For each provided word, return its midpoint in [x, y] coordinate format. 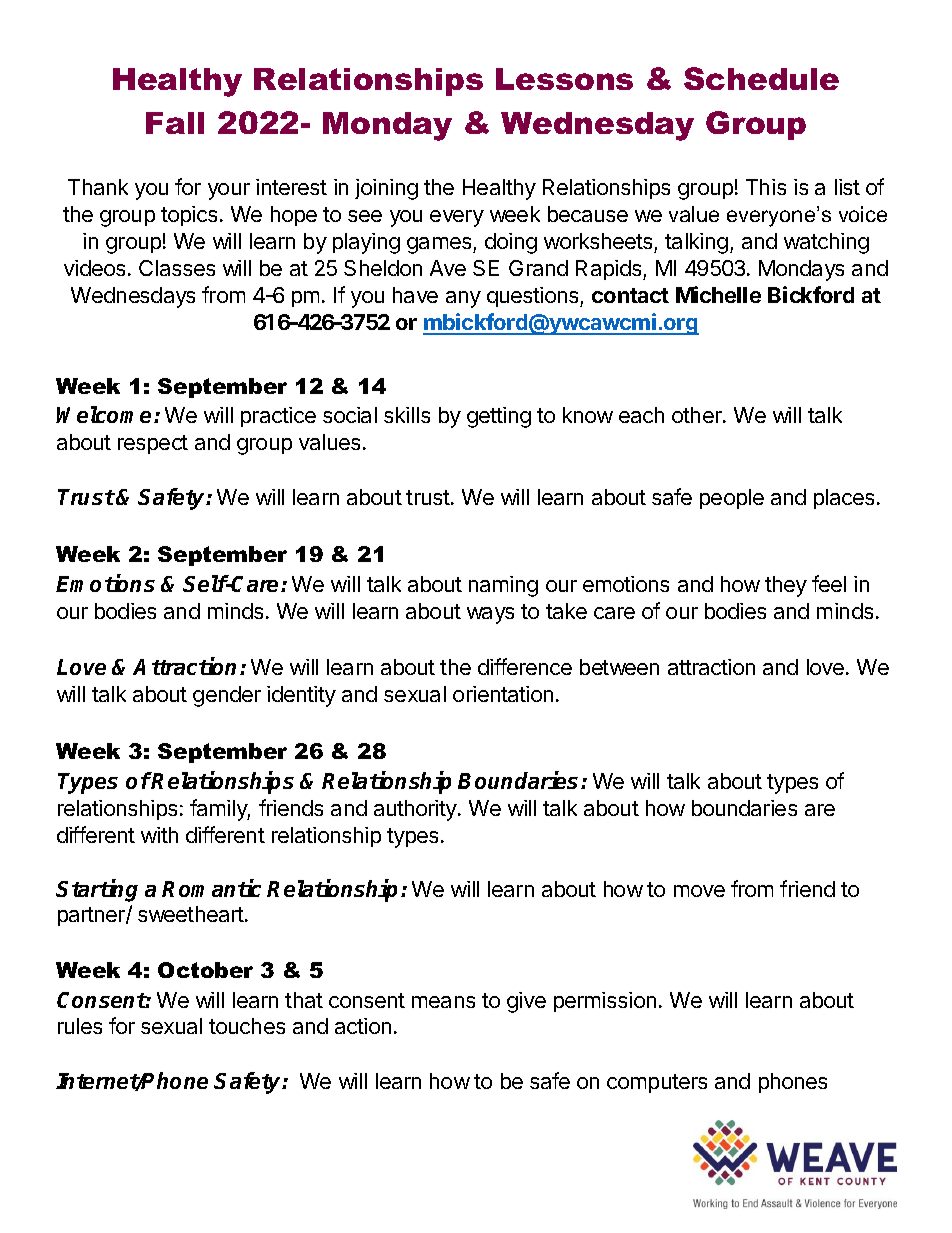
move [699, 891]
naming [503, 586]
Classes [177, 268]
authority [416, 810]
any [463, 299]
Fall [175, 123]
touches [247, 1026]
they [786, 586]
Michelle [718, 294]
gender [227, 696]
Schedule [761, 78]
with [159, 835]
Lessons [564, 79]
